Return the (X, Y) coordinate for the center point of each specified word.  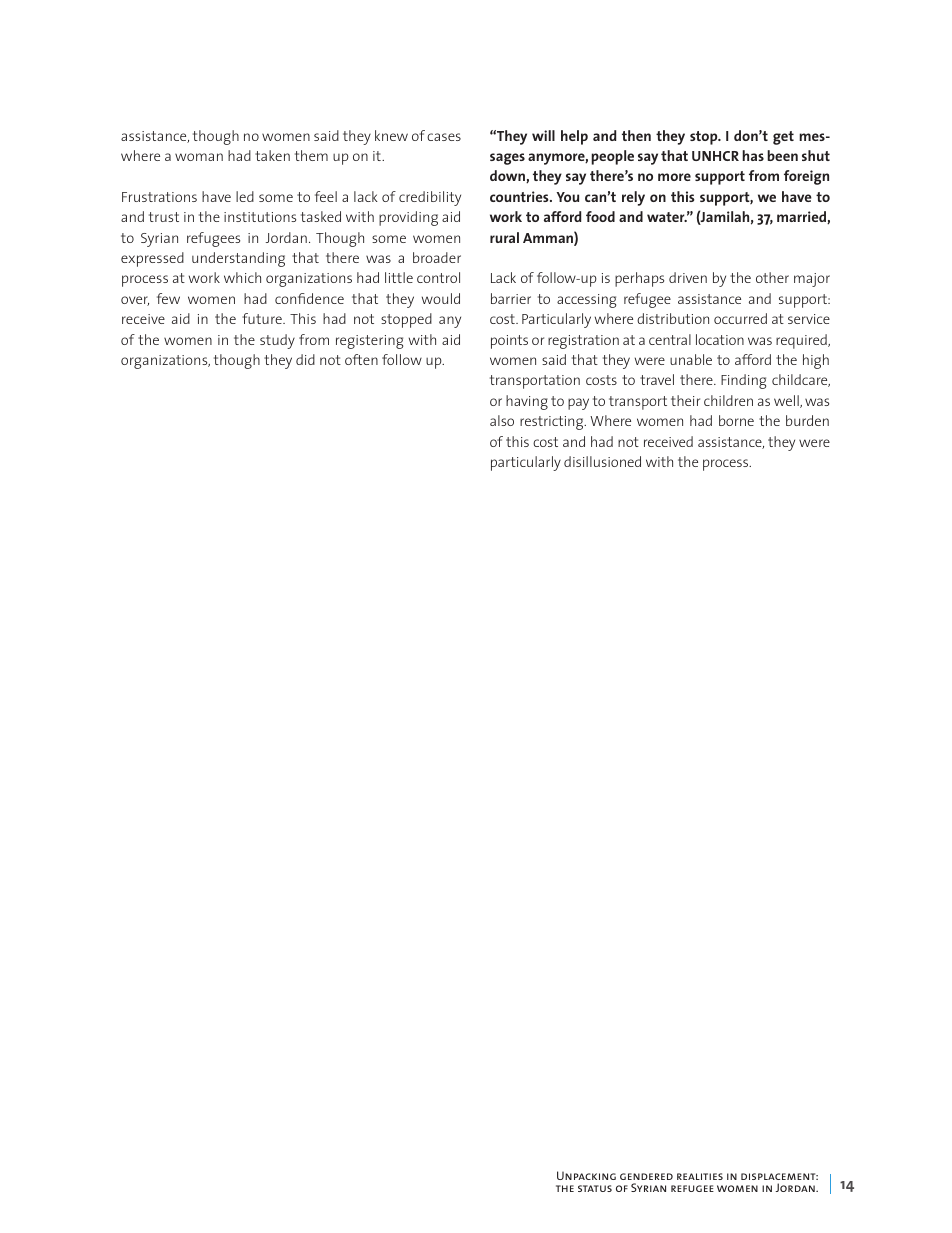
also (502, 420)
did (305, 359)
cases (444, 137)
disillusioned (602, 461)
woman (199, 157)
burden (807, 420)
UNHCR (715, 156)
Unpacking (586, 1175)
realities (700, 1176)
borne (736, 420)
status (595, 1188)
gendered (646, 1176)
